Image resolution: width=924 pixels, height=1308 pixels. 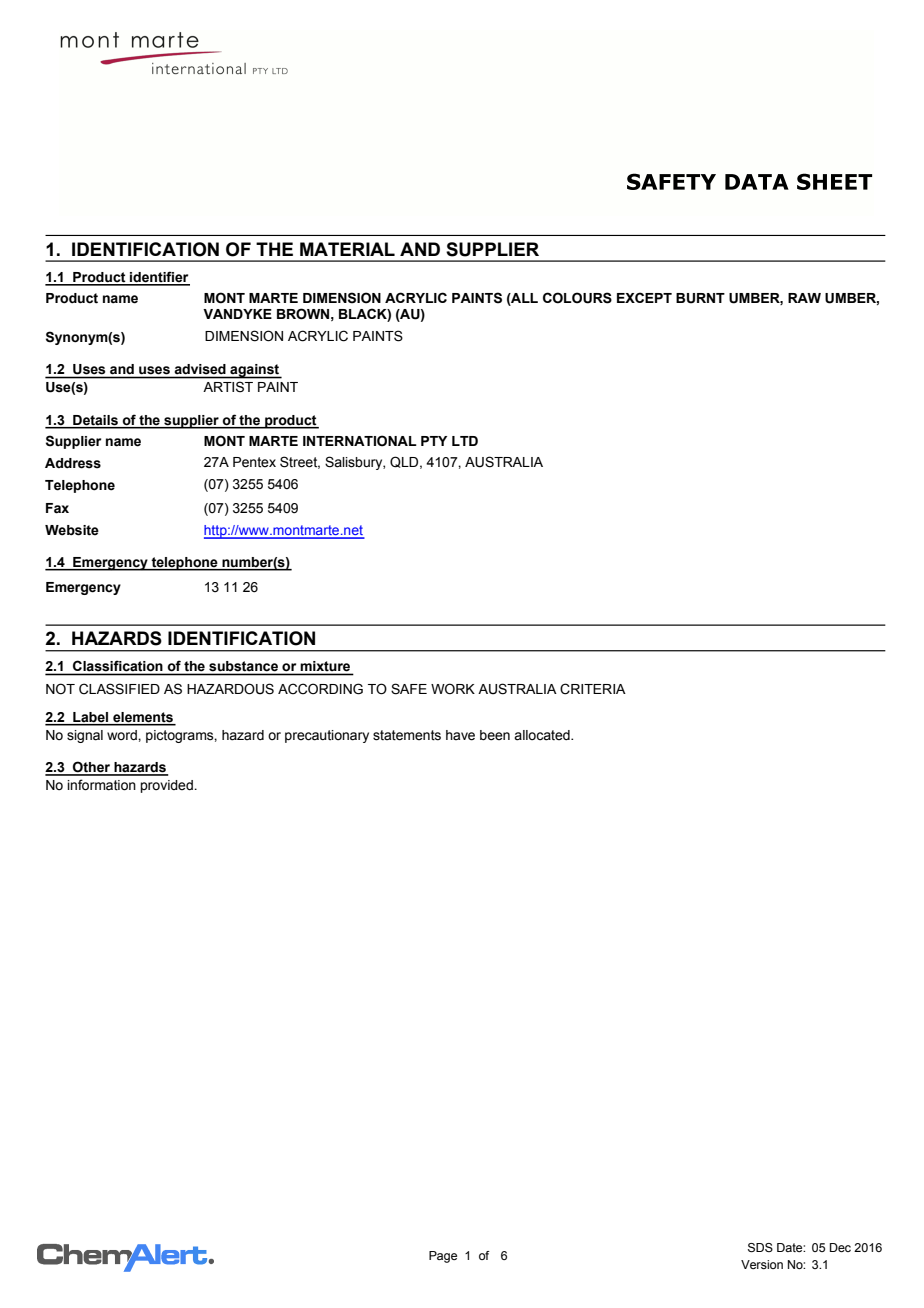 What do you see at coordinates (347, 249) in the document?
I see `MATERIAL` at bounding box center [347, 249].
